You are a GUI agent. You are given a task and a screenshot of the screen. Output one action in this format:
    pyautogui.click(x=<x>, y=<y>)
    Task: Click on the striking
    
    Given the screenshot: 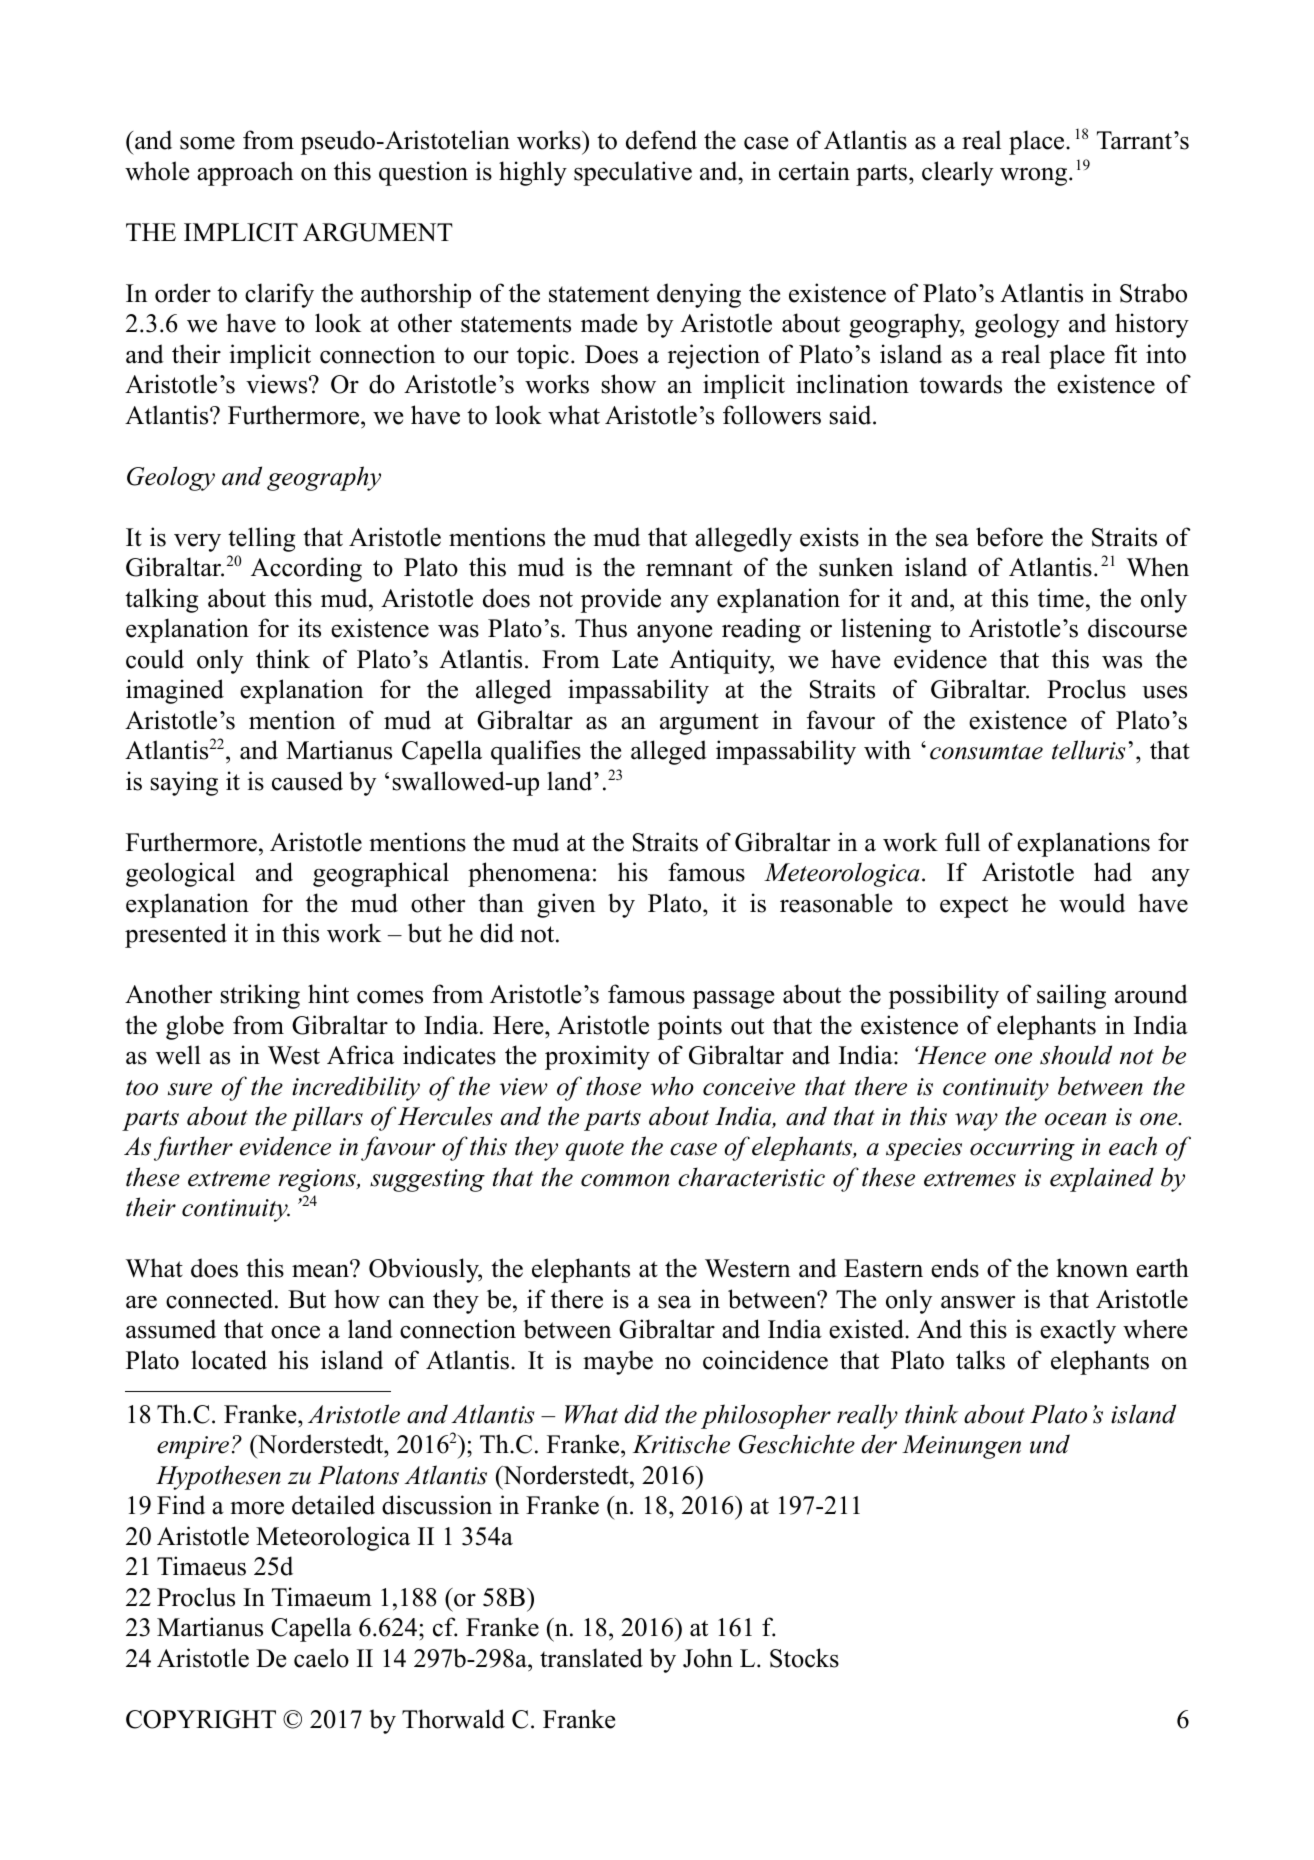 What is the action you would take?
    pyautogui.click(x=260, y=996)
